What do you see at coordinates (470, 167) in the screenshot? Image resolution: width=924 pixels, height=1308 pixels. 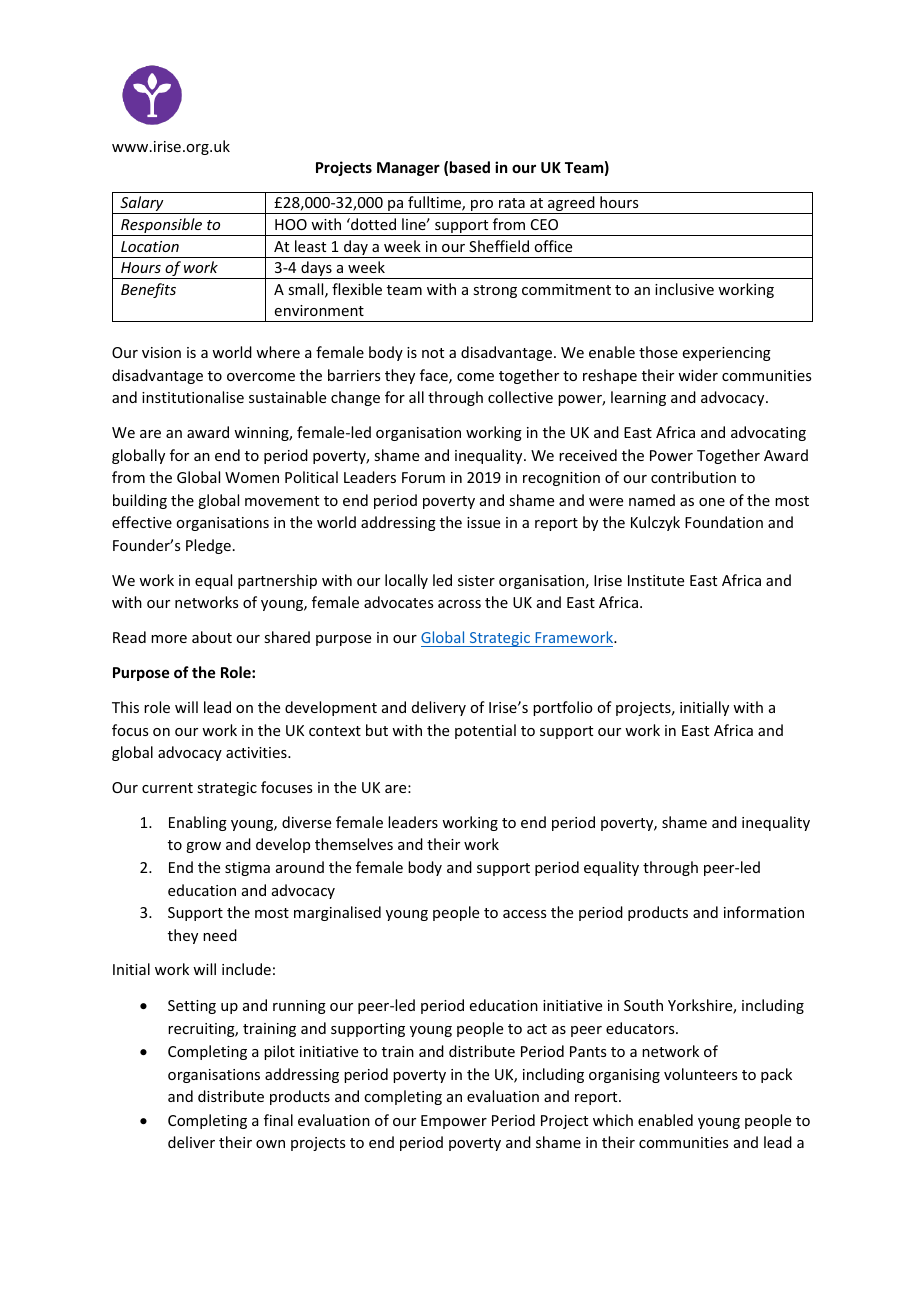 I see `based` at bounding box center [470, 167].
